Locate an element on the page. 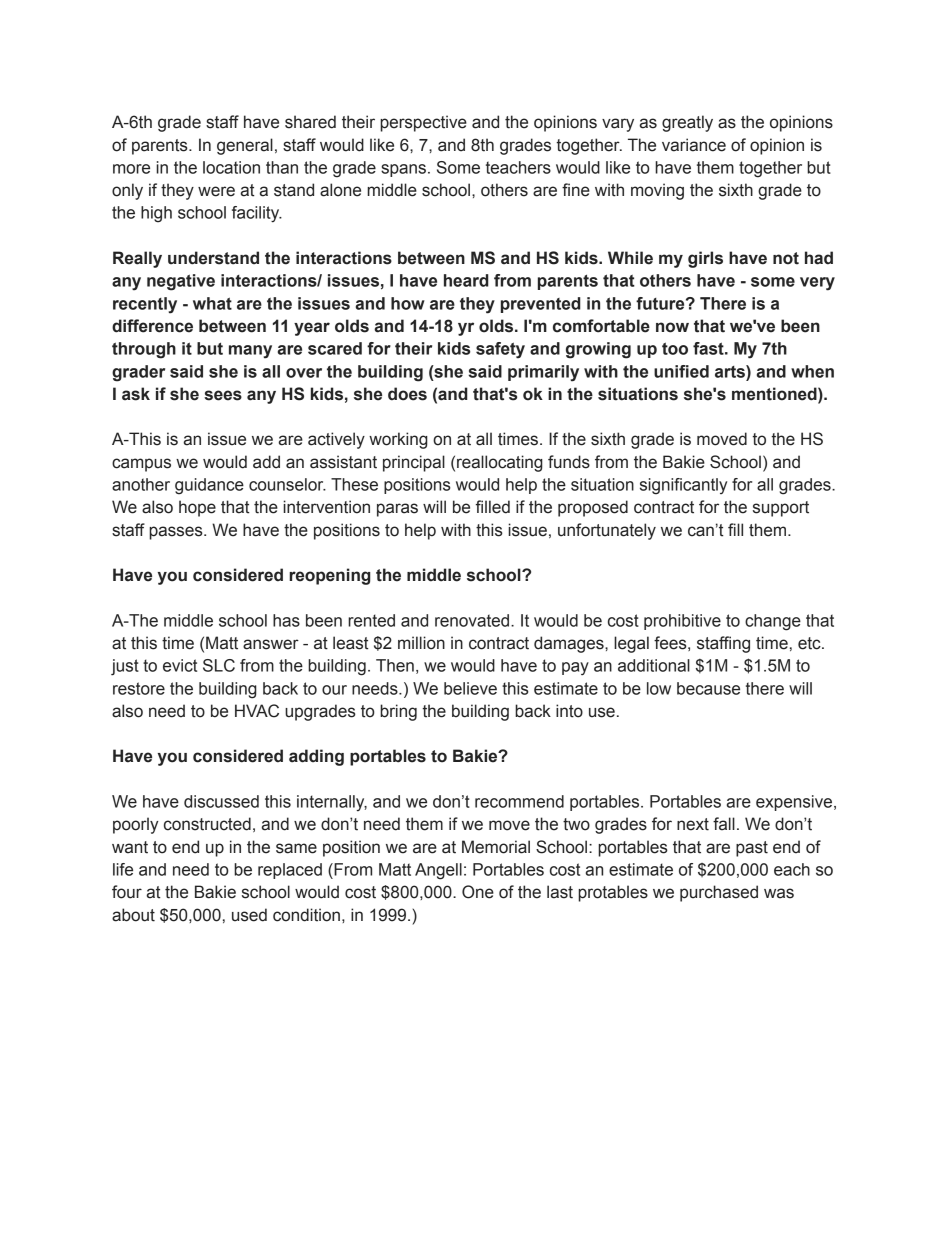 Image resolution: width=952 pixels, height=1233 pixels. used is located at coordinates (249, 915).
